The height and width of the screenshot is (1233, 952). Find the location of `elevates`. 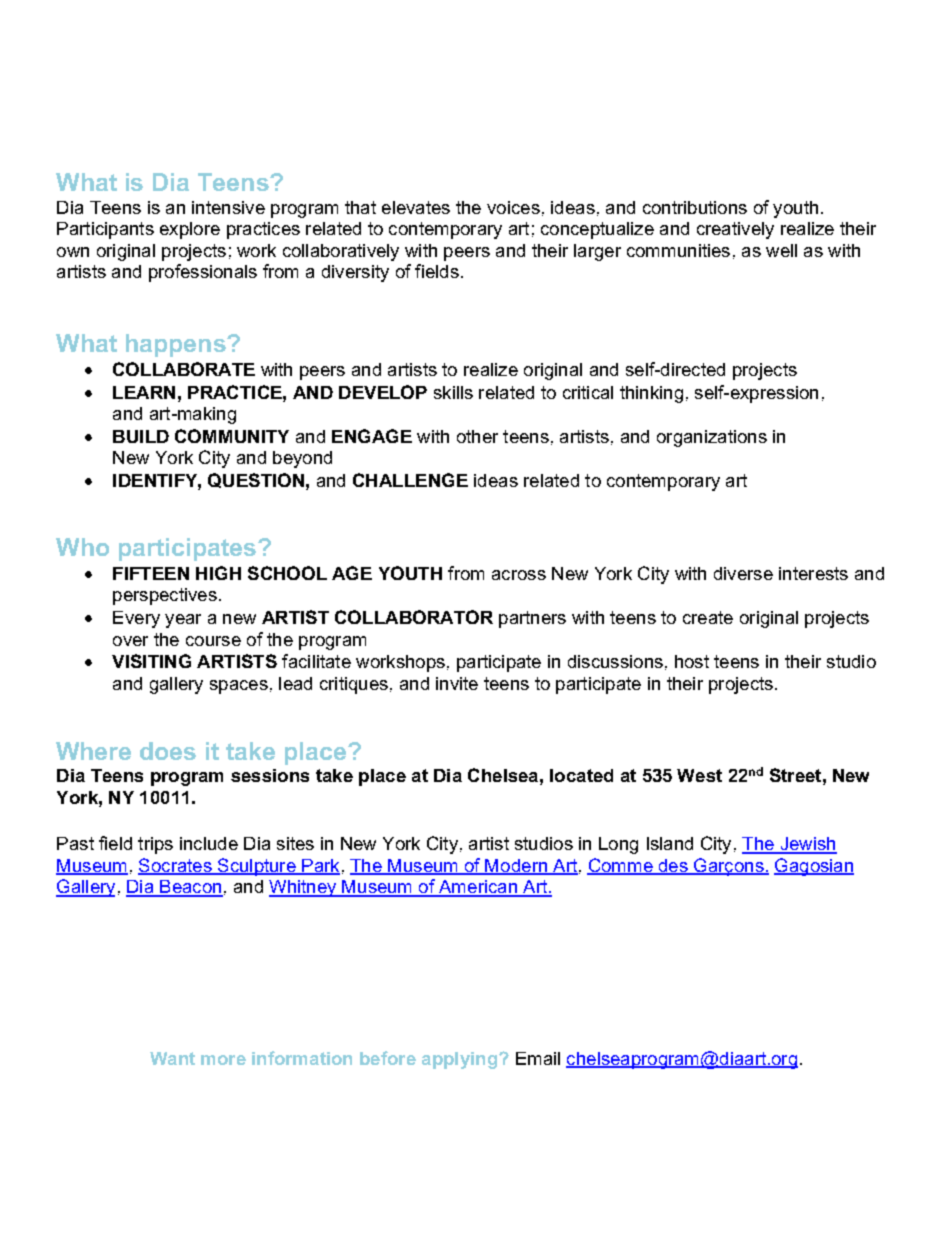

elevates is located at coordinates (416, 207).
